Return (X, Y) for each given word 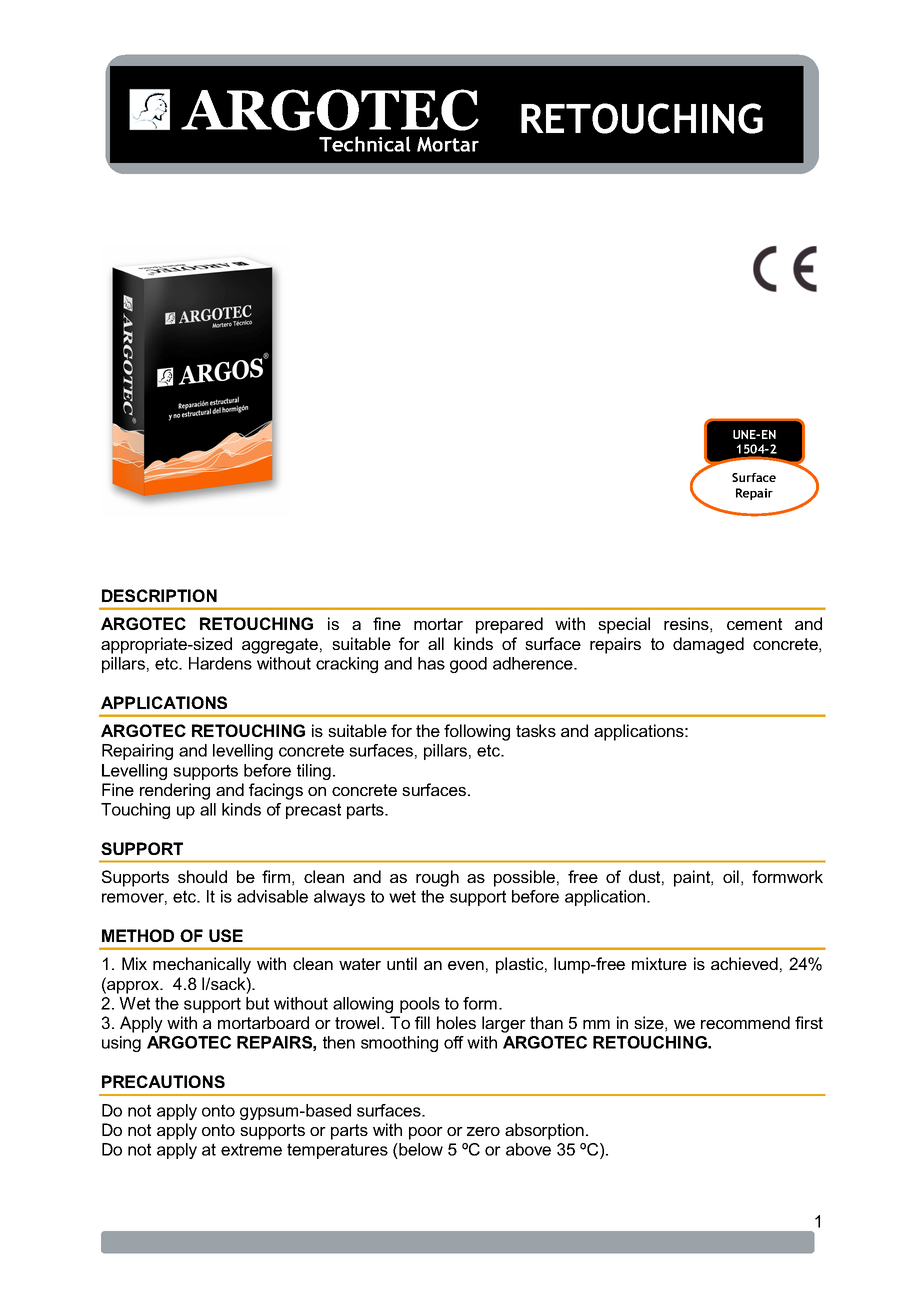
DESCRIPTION (159, 595)
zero (483, 1131)
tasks (536, 730)
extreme (251, 1149)
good (468, 665)
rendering (175, 791)
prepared (509, 625)
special (624, 625)
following (477, 732)
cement (754, 624)
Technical (365, 144)
